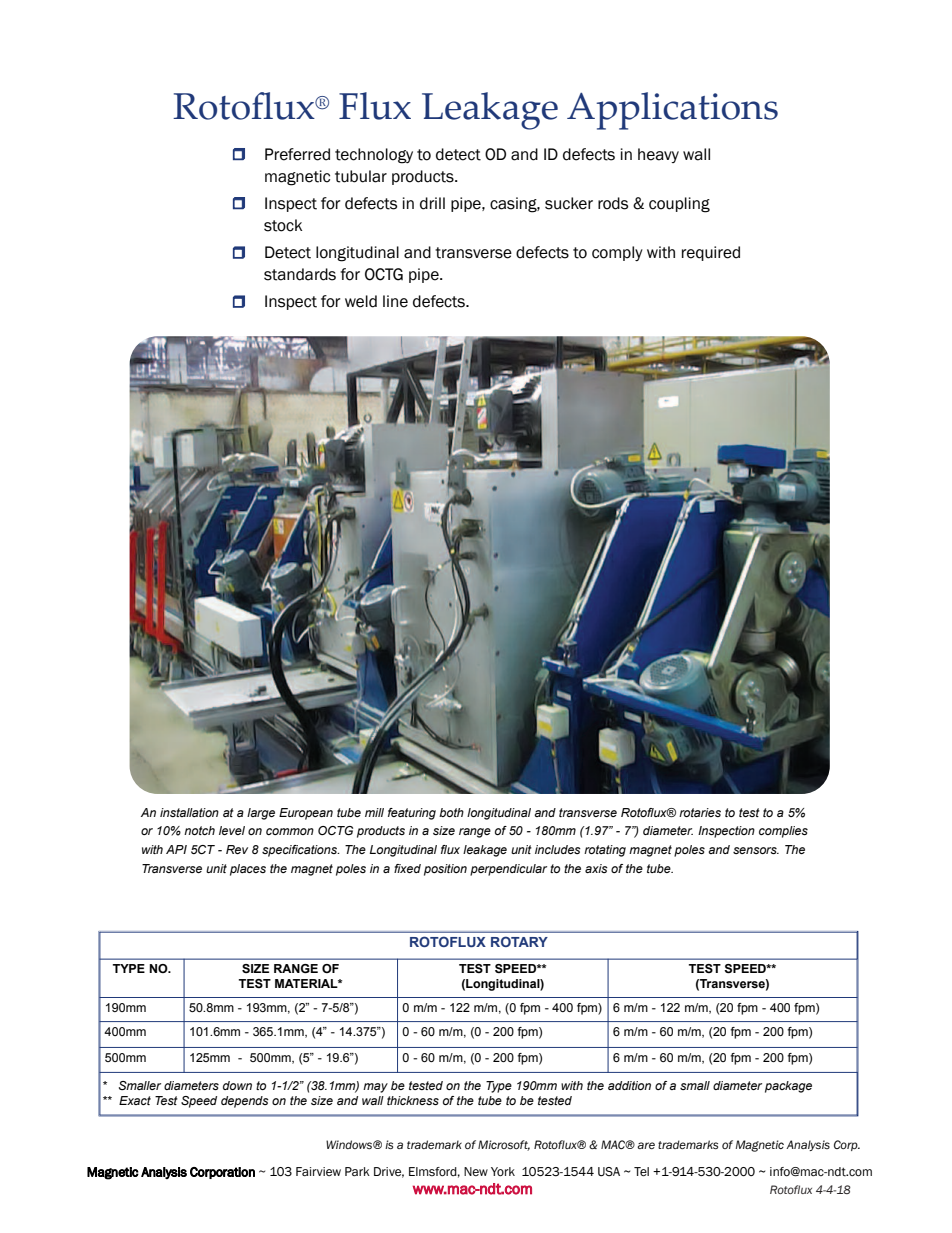  Describe the element at coordinates (189, 812) in the screenshot. I see `installation` at that location.
